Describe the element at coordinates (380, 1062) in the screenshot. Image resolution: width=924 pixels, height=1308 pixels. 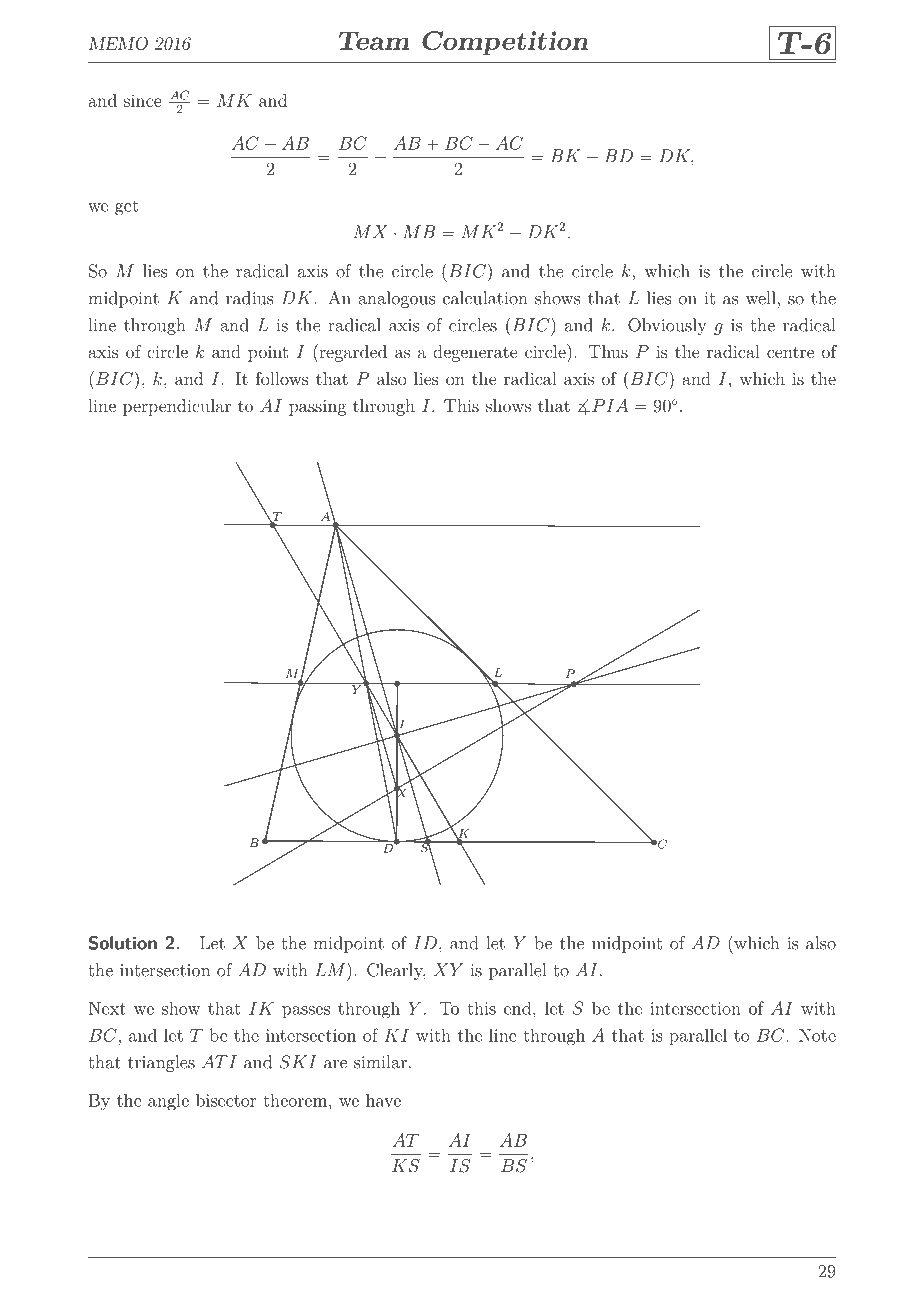
I see `similar` at that location.
